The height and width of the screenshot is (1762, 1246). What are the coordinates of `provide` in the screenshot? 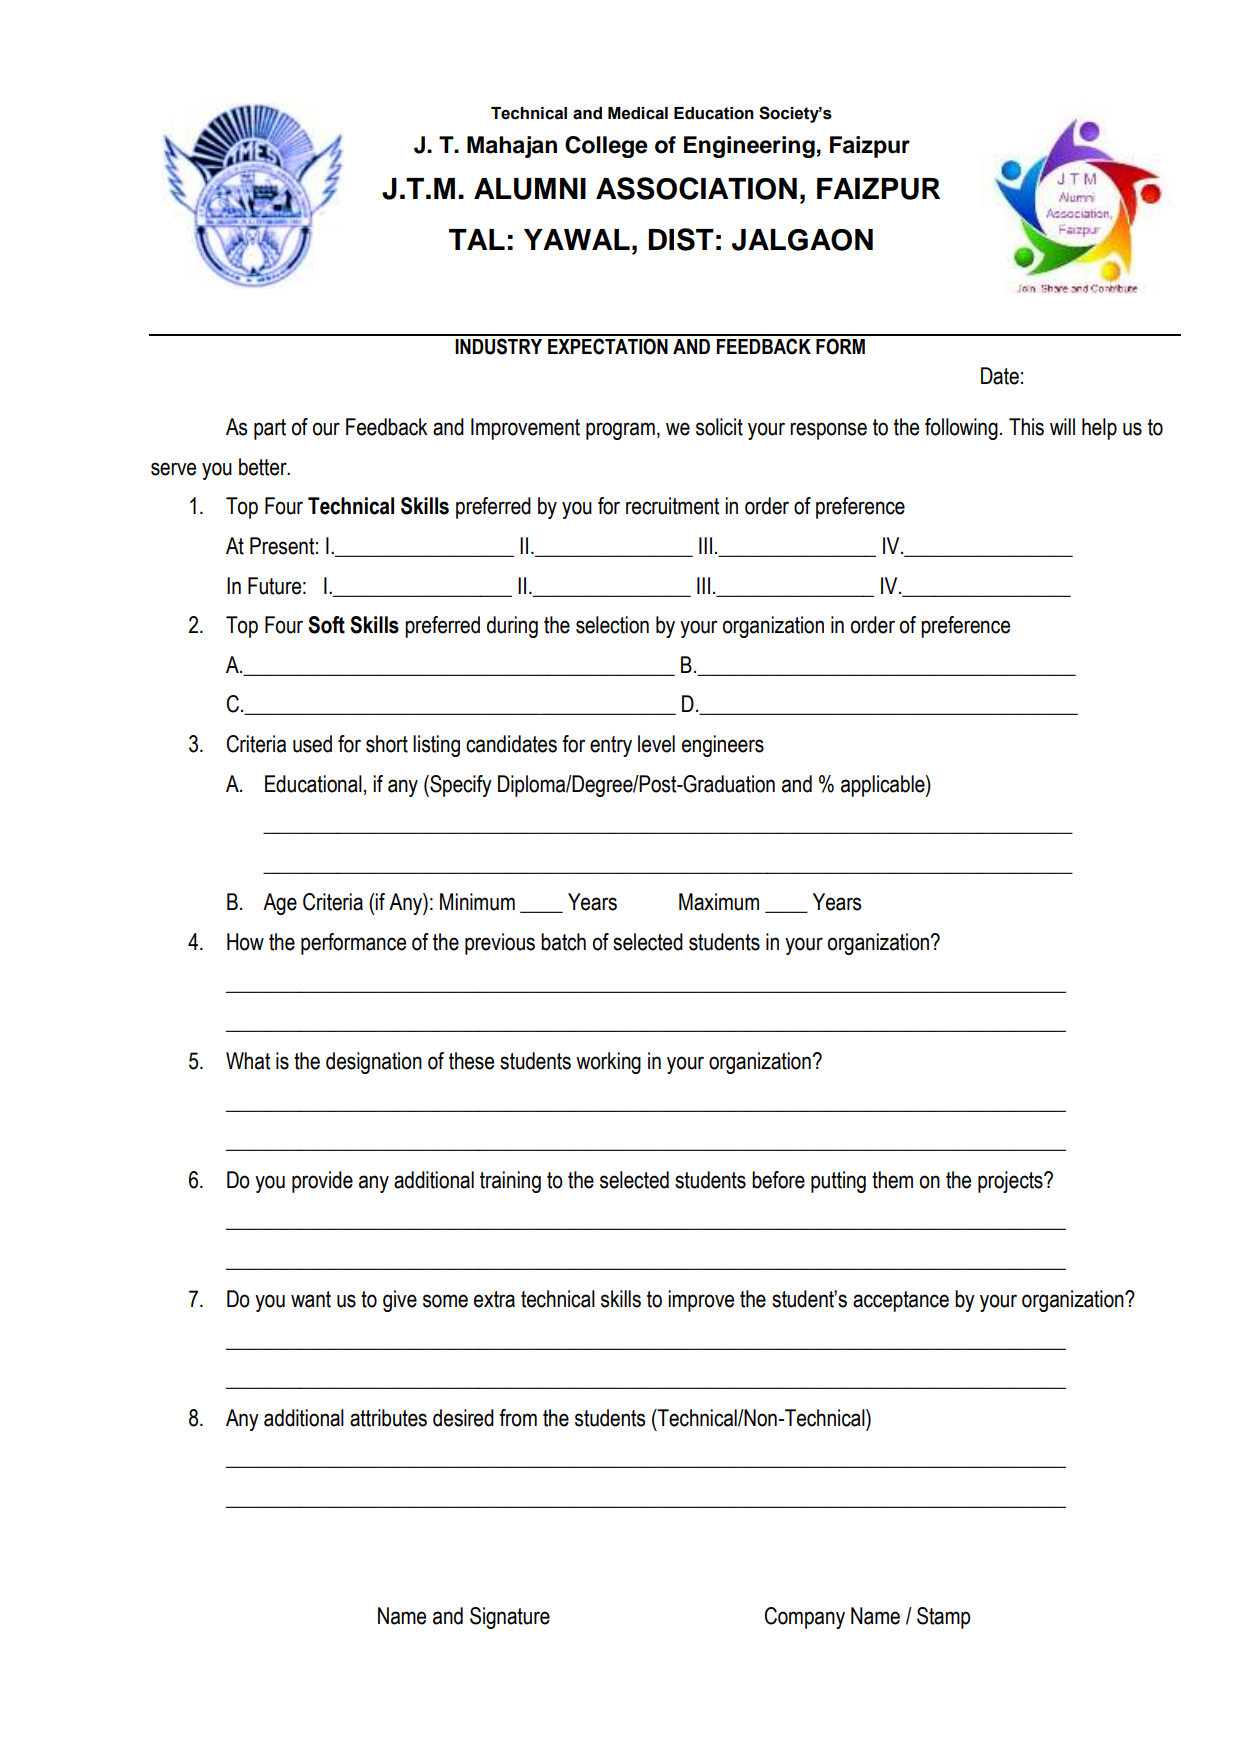 It's located at (322, 1182).
